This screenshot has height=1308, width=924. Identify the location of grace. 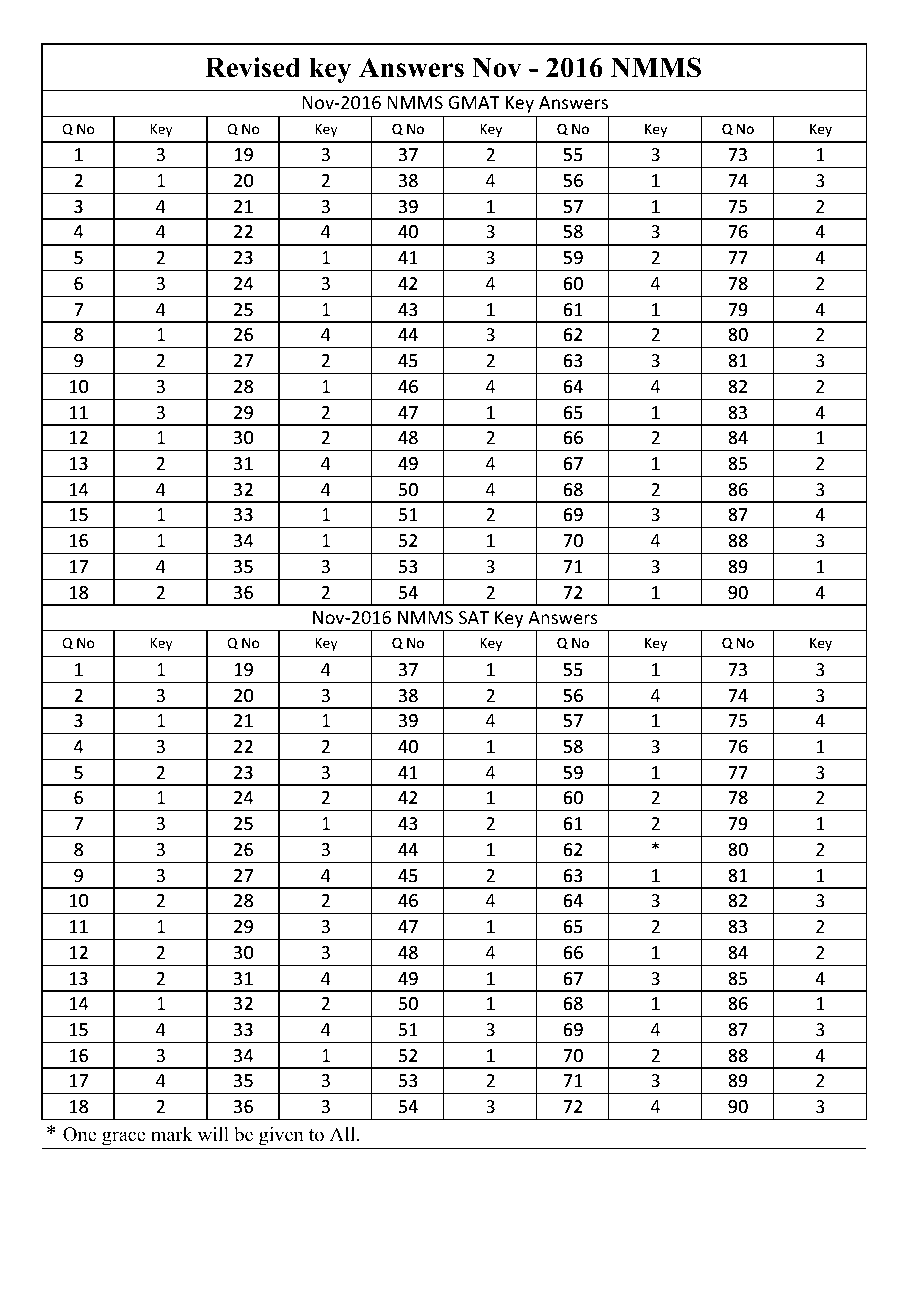
(123, 1138).
